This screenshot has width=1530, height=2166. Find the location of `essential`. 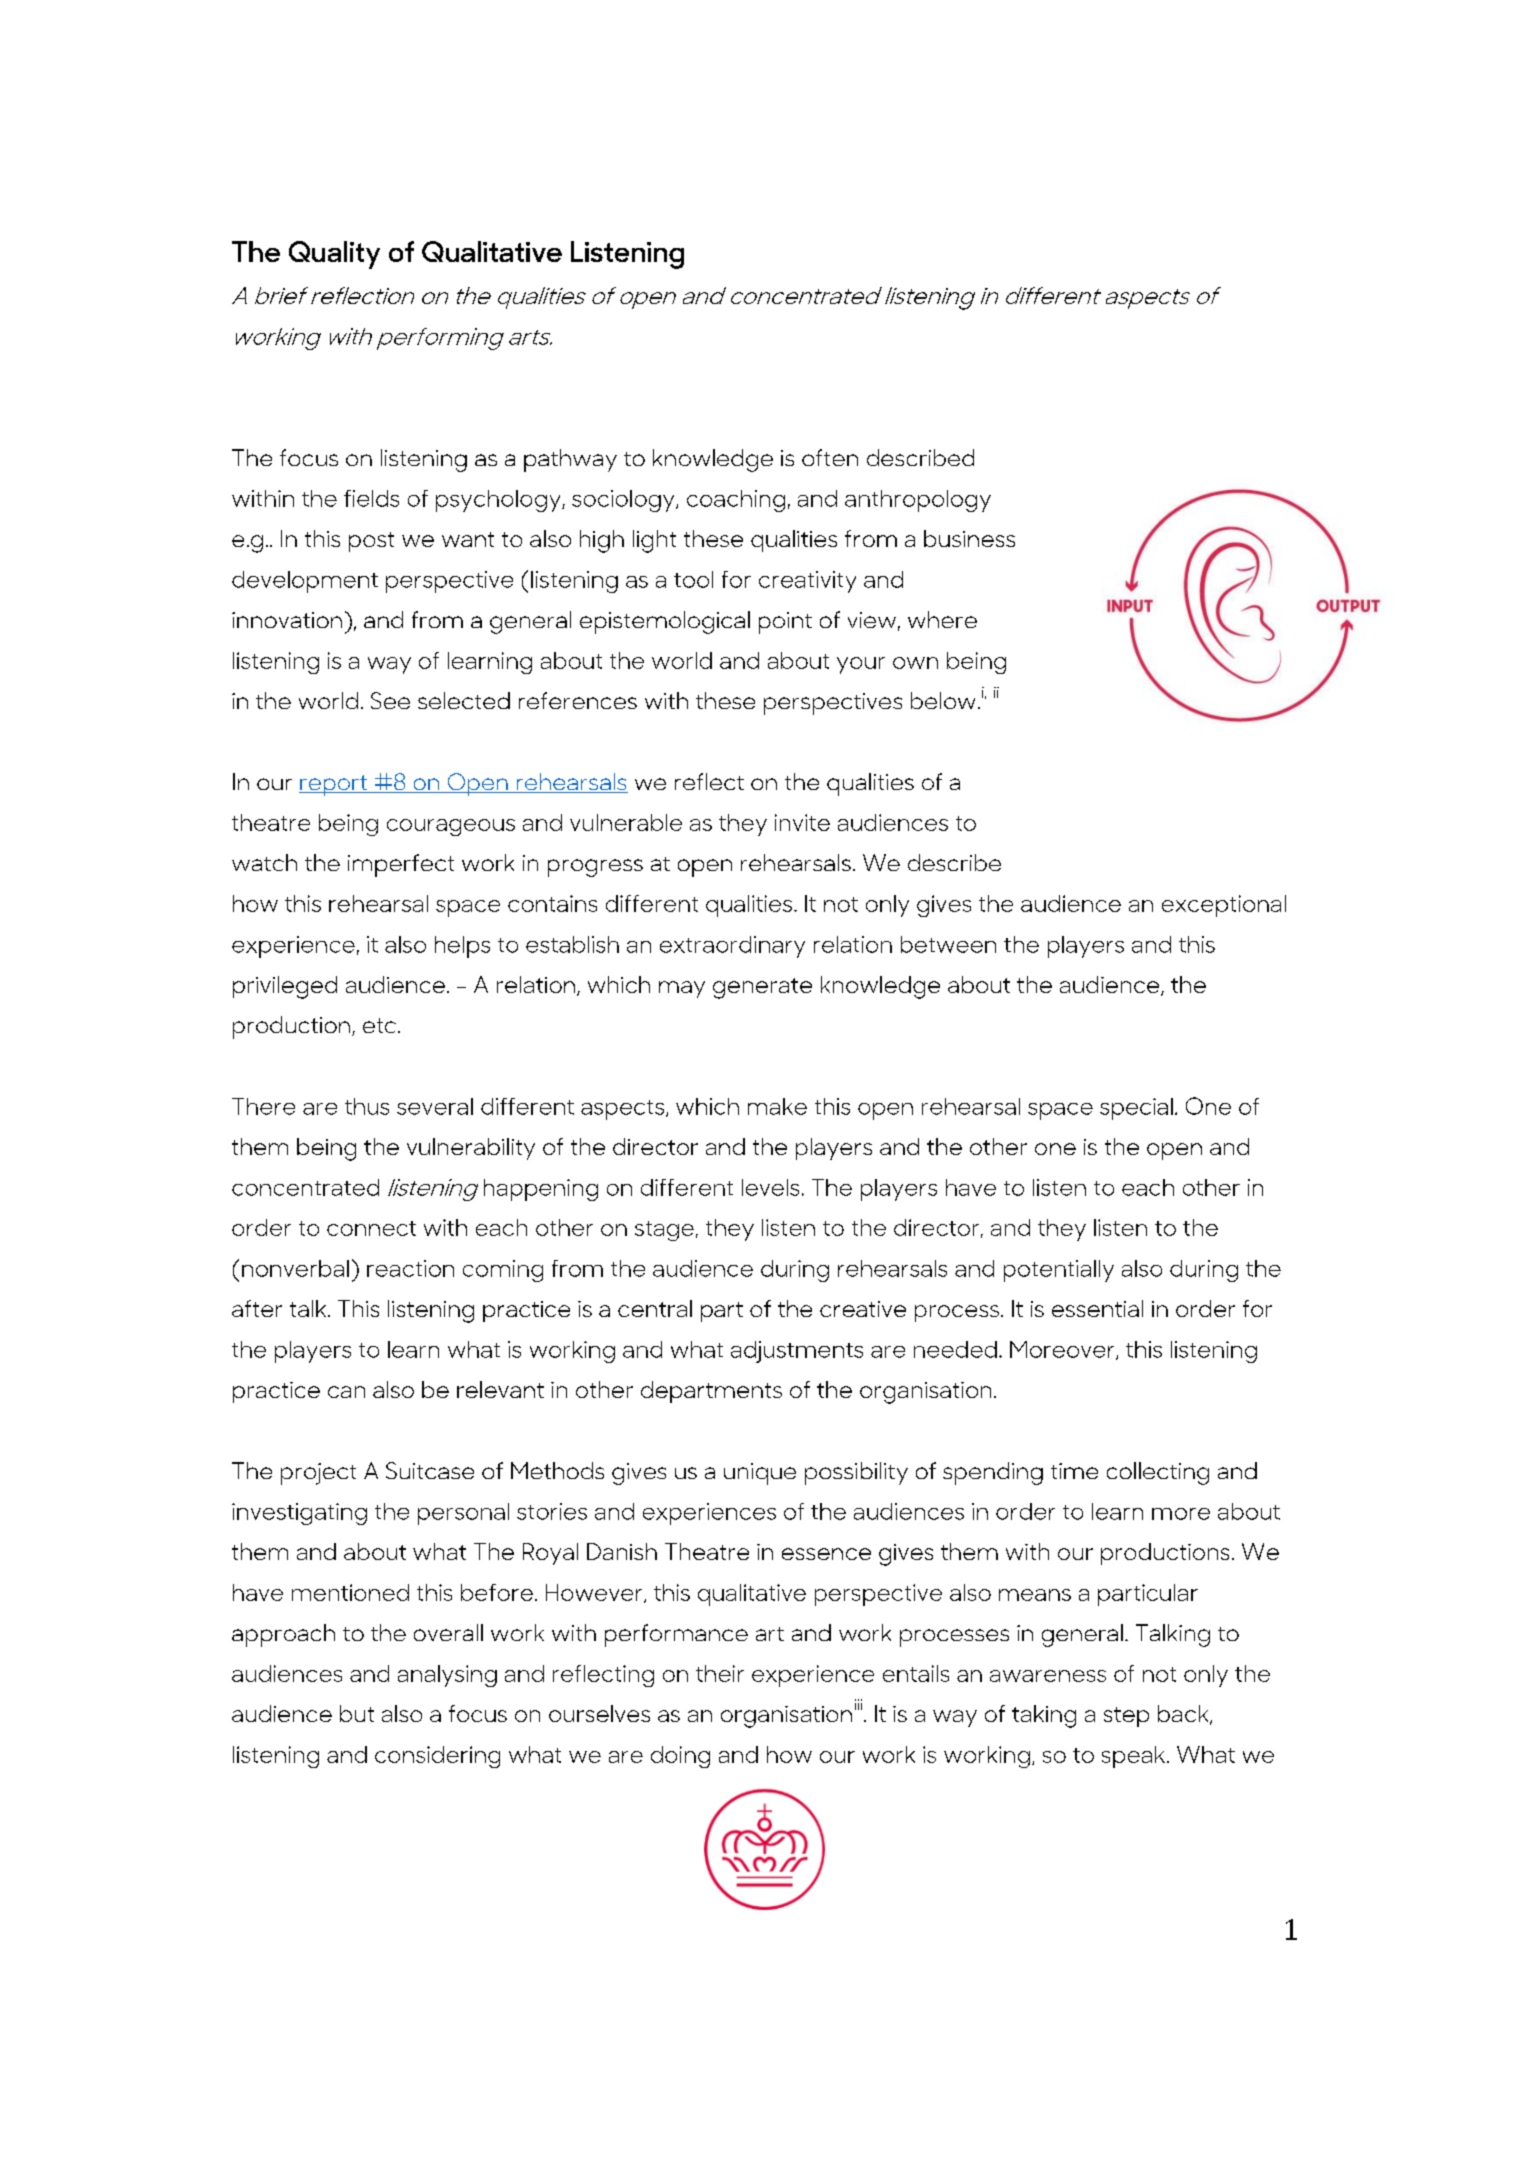

essential is located at coordinates (1097, 1308).
